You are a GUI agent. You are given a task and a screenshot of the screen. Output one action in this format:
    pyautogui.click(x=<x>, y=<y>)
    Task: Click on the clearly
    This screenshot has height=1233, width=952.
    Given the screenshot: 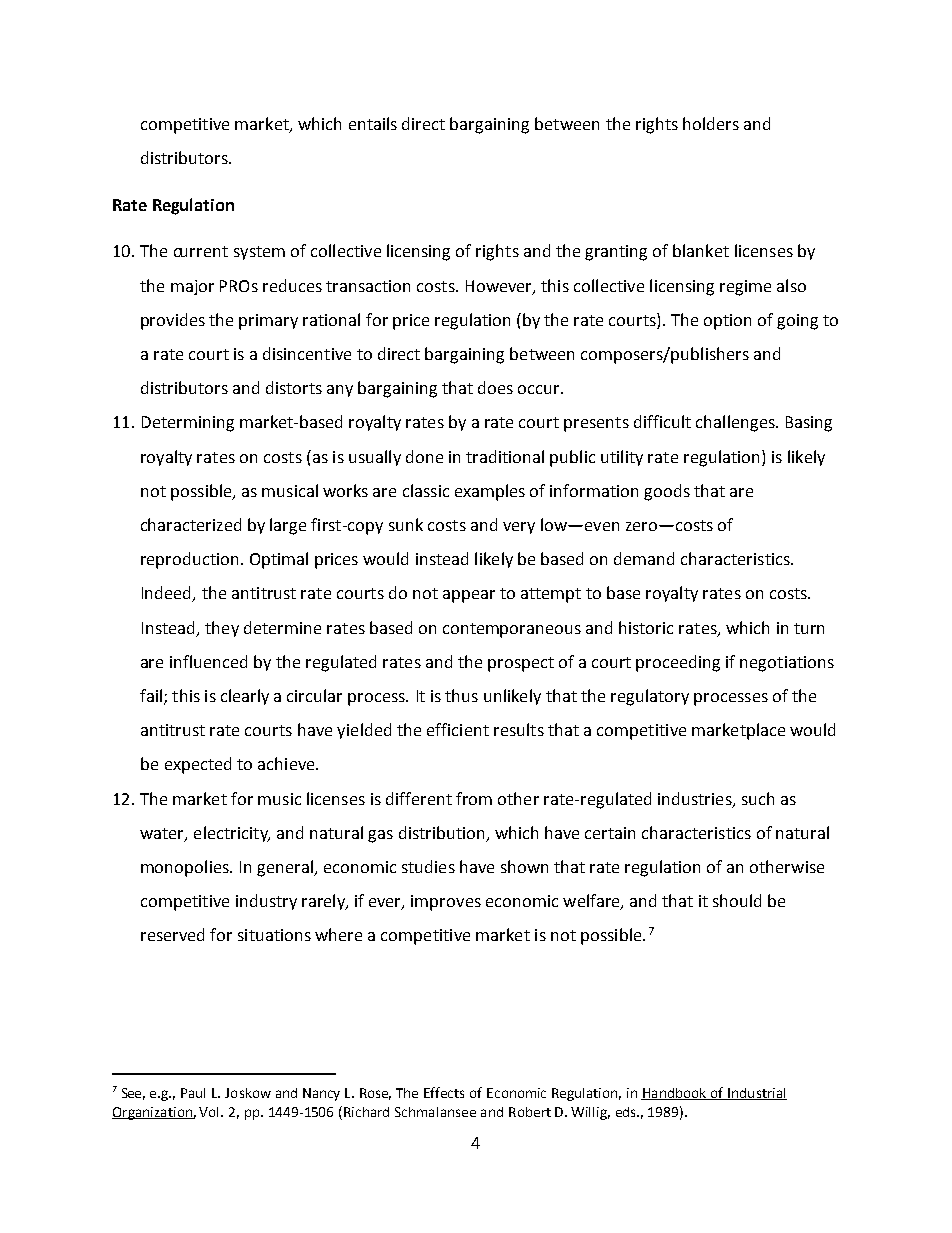 What is the action you would take?
    pyautogui.click(x=245, y=697)
